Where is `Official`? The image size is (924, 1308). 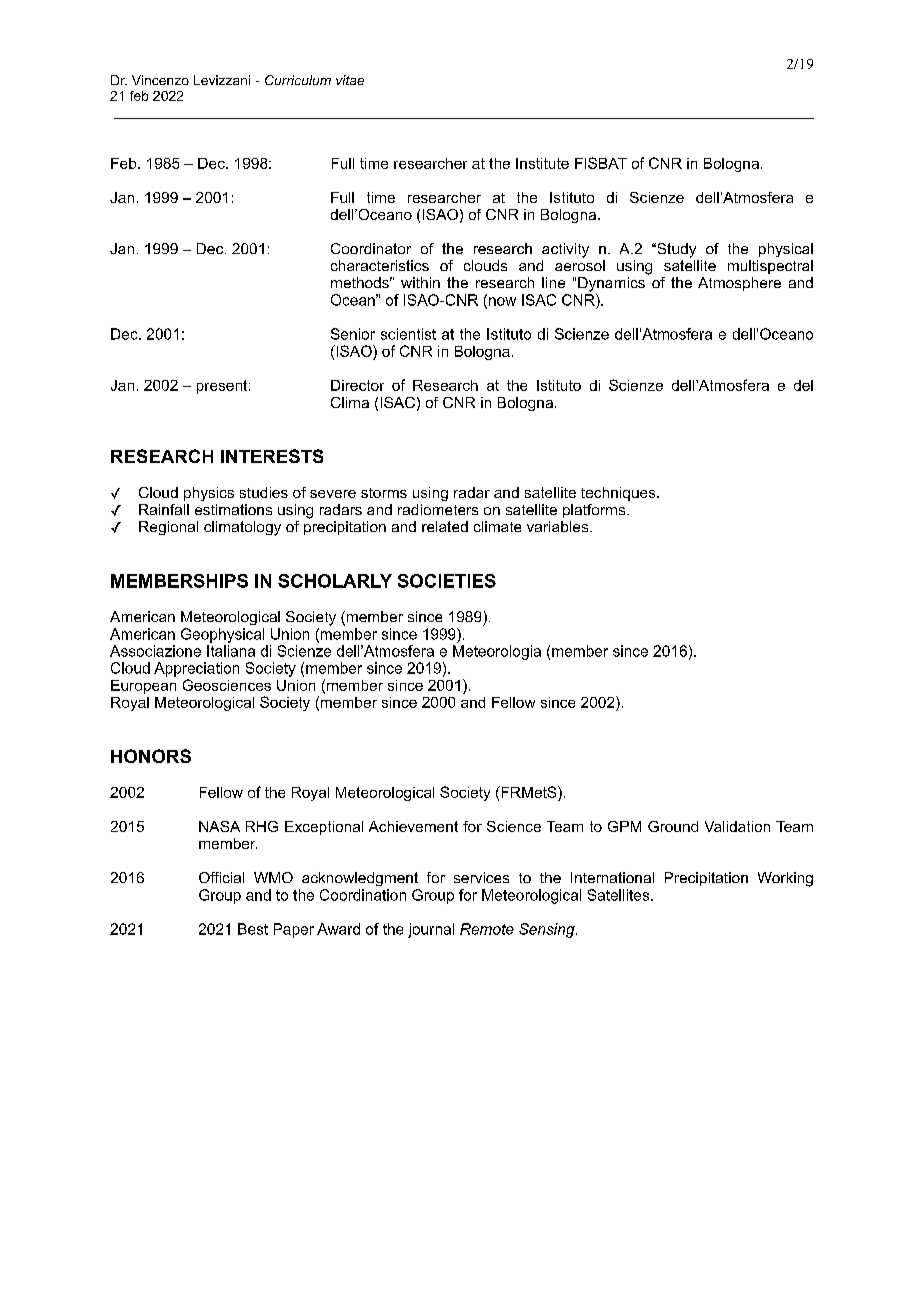 Official is located at coordinates (221, 877).
